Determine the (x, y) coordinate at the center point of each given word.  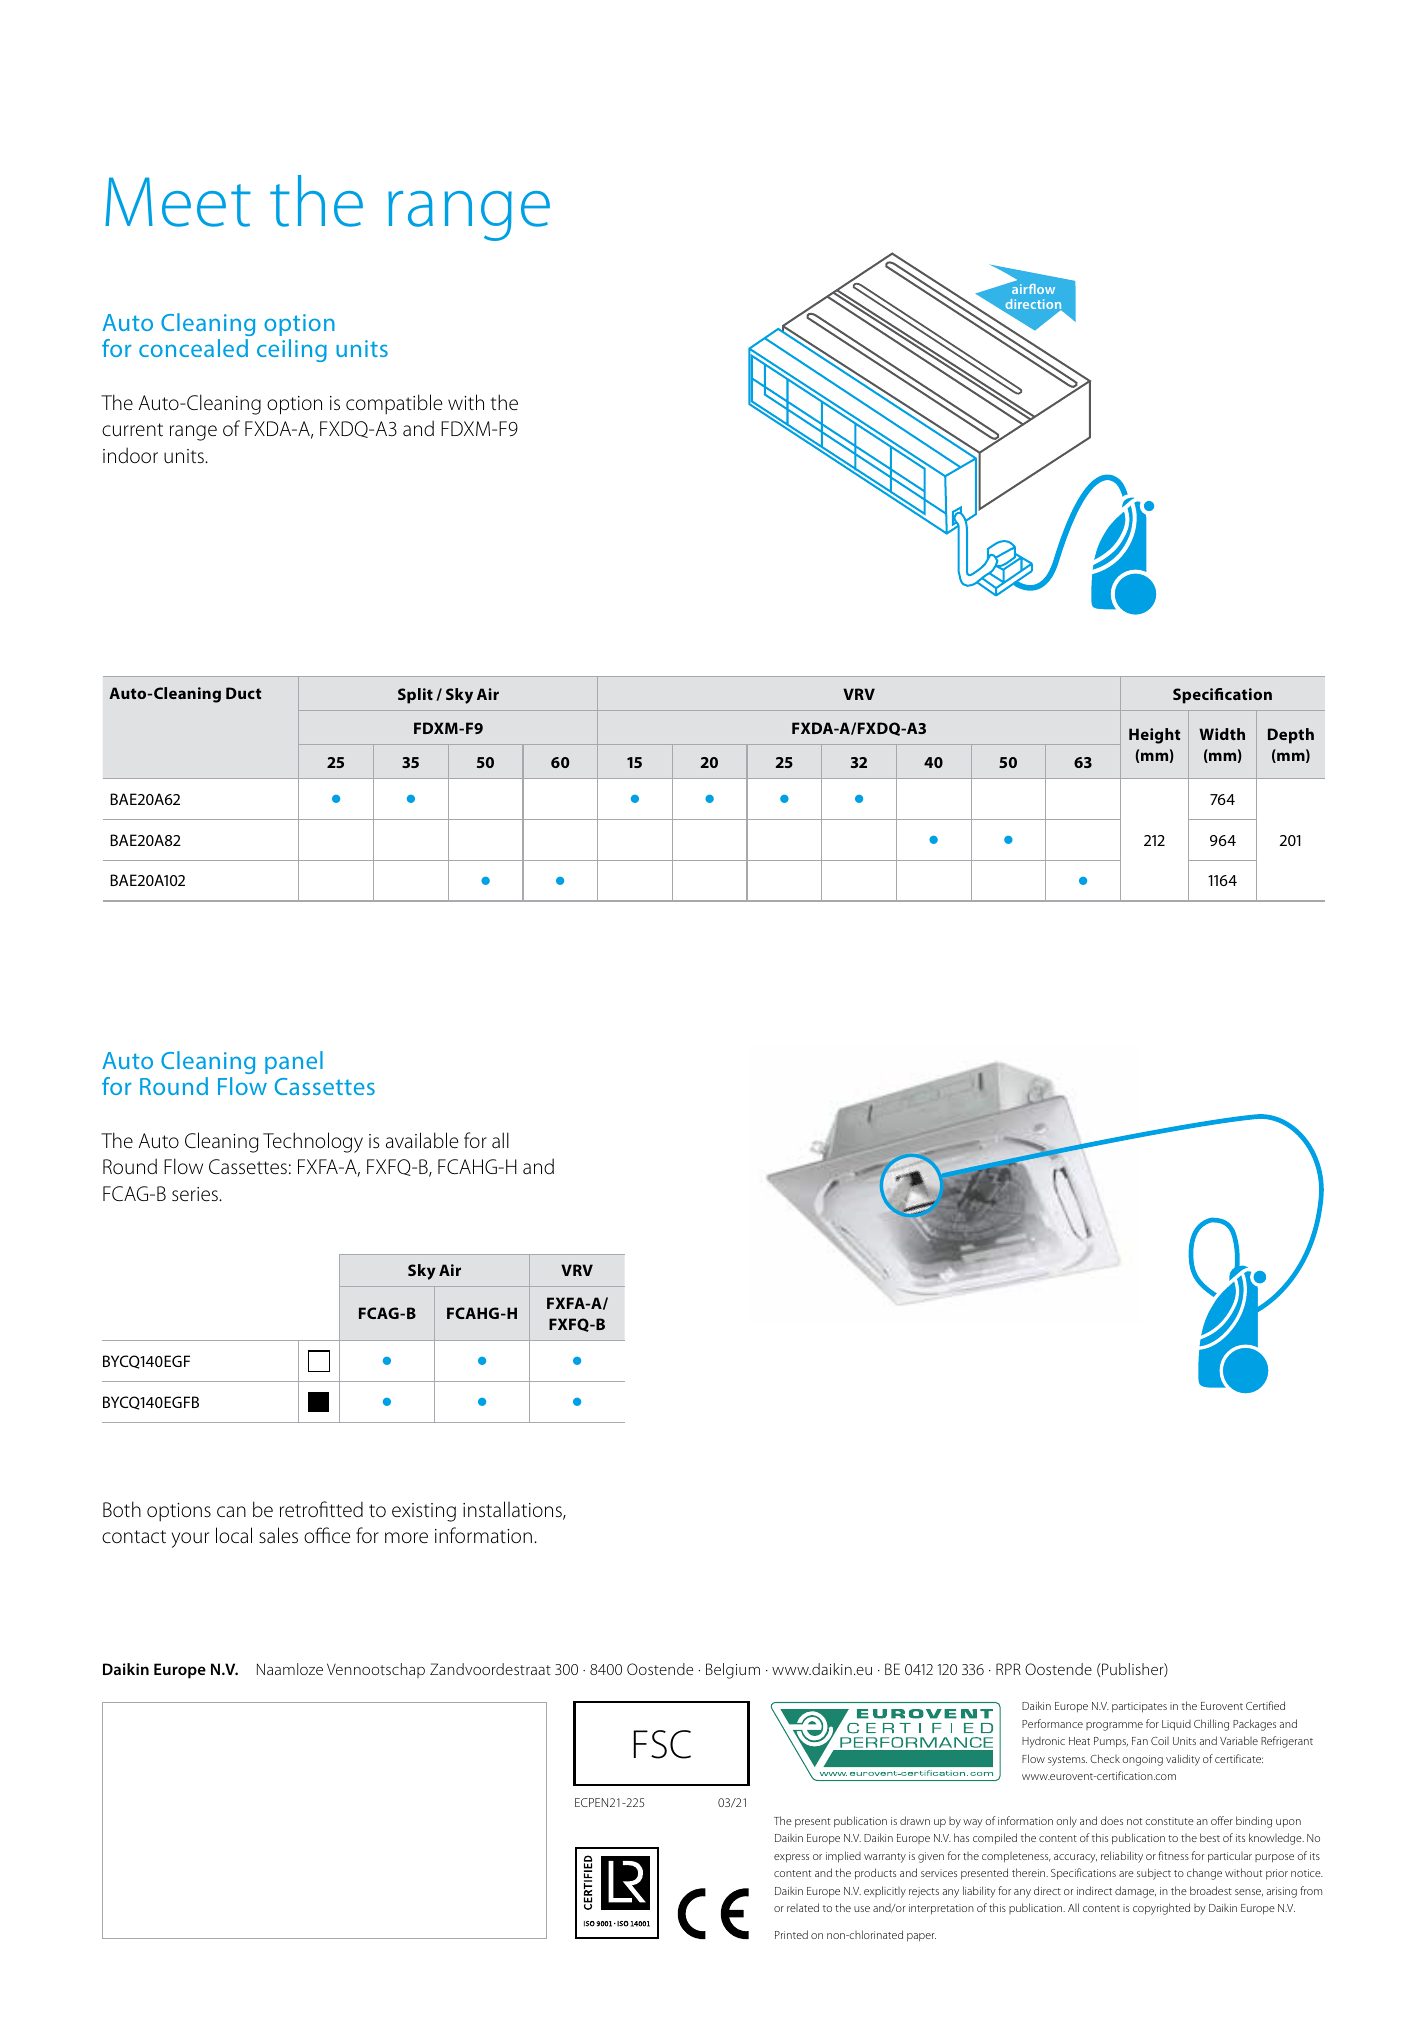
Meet (178, 202)
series (196, 1194)
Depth (1291, 736)
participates (1139, 1707)
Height (1154, 736)
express (791, 1858)
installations (513, 1510)
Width (1222, 734)
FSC (662, 1744)
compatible (394, 404)
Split (415, 696)
